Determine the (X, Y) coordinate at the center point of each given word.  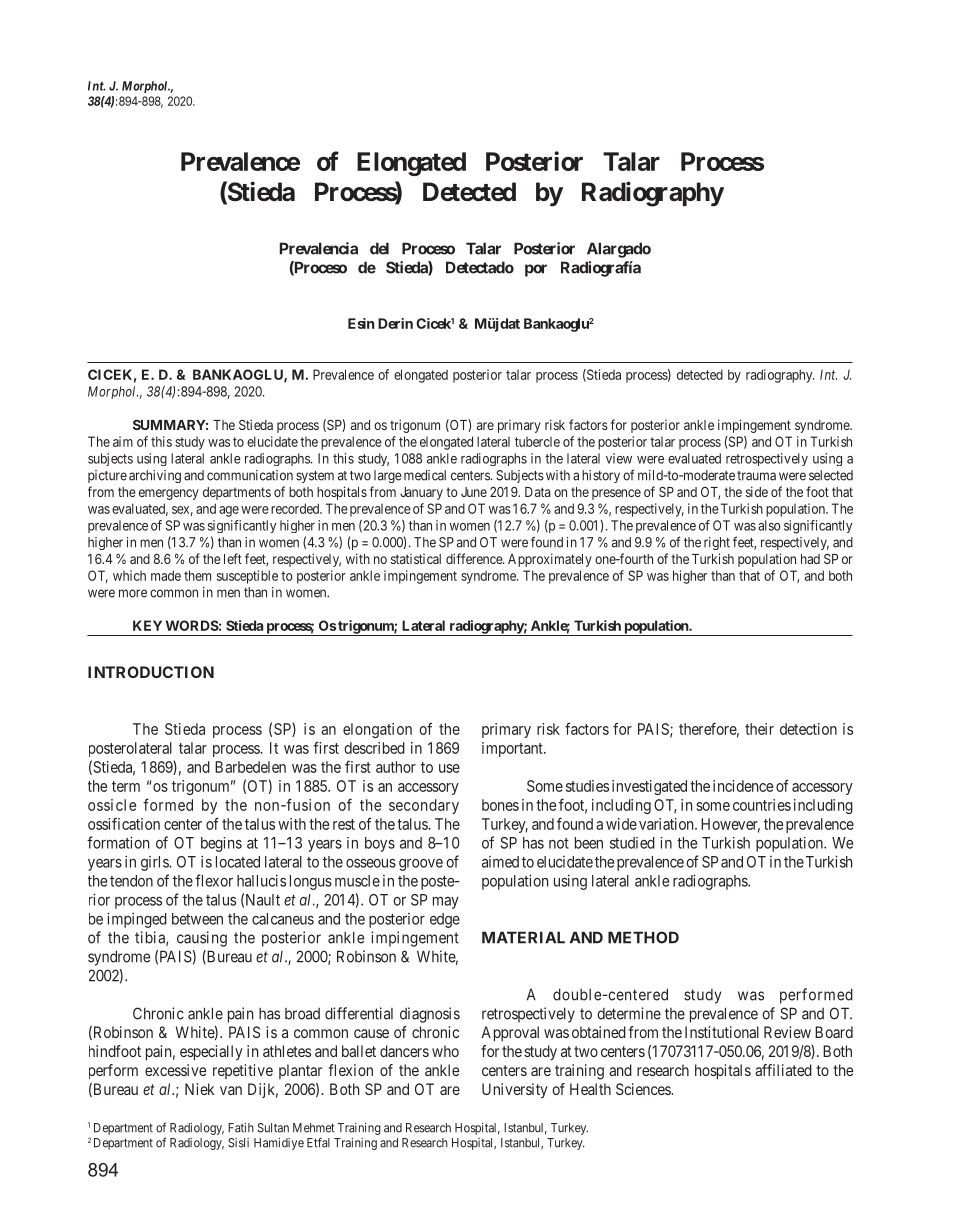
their (759, 729)
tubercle (537, 442)
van (231, 1090)
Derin (395, 323)
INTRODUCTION (151, 672)
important (513, 749)
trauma (756, 476)
